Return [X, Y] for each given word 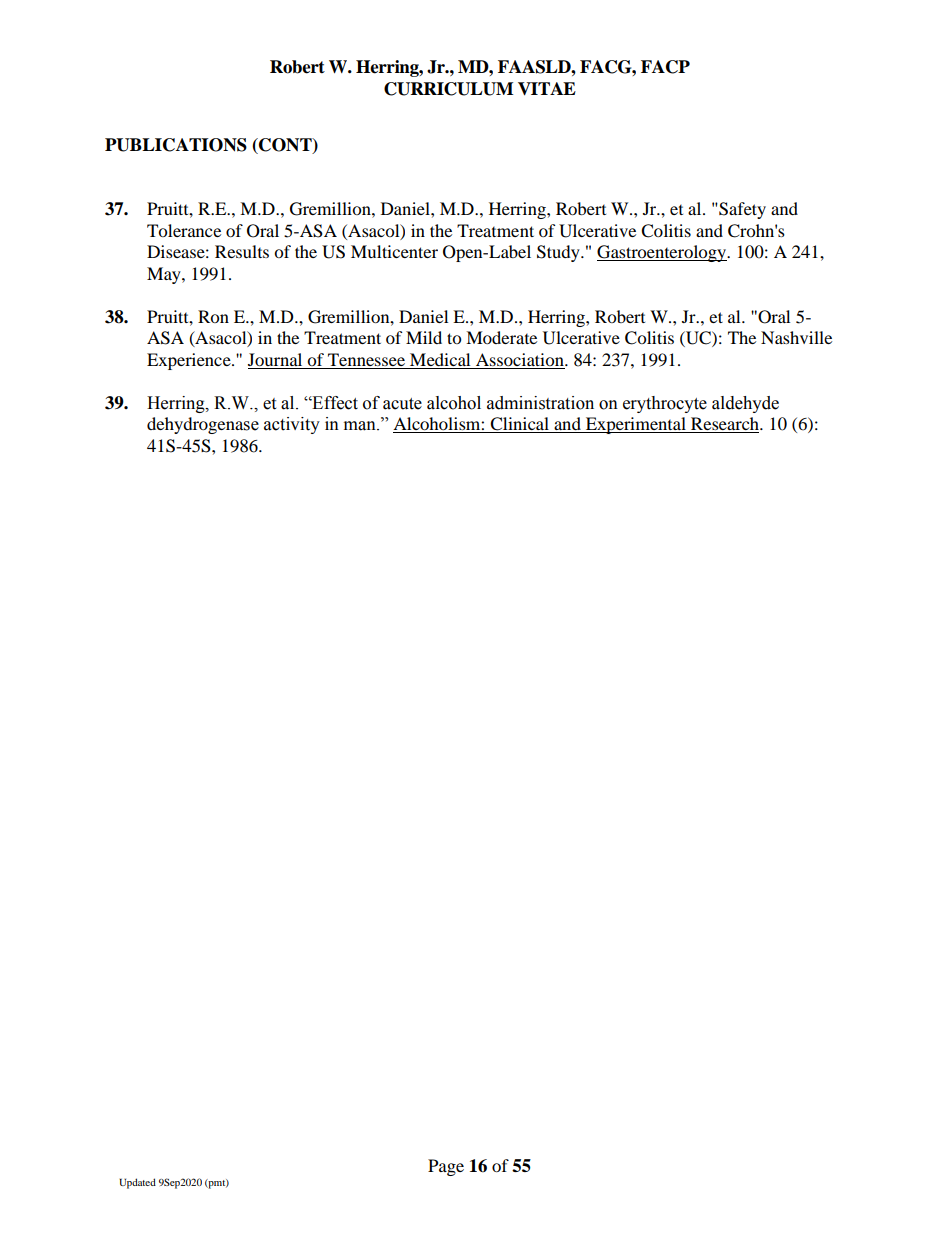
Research [725, 425]
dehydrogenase [203, 425]
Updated [137, 1183]
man [361, 426]
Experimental [635, 425]
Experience [190, 361]
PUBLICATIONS [176, 145]
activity [292, 425]
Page [446, 1167]
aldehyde [745, 404]
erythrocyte [665, 404]
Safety [741, 210]
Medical [440, 359]
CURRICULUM [448, 89]
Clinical [519, 425]
